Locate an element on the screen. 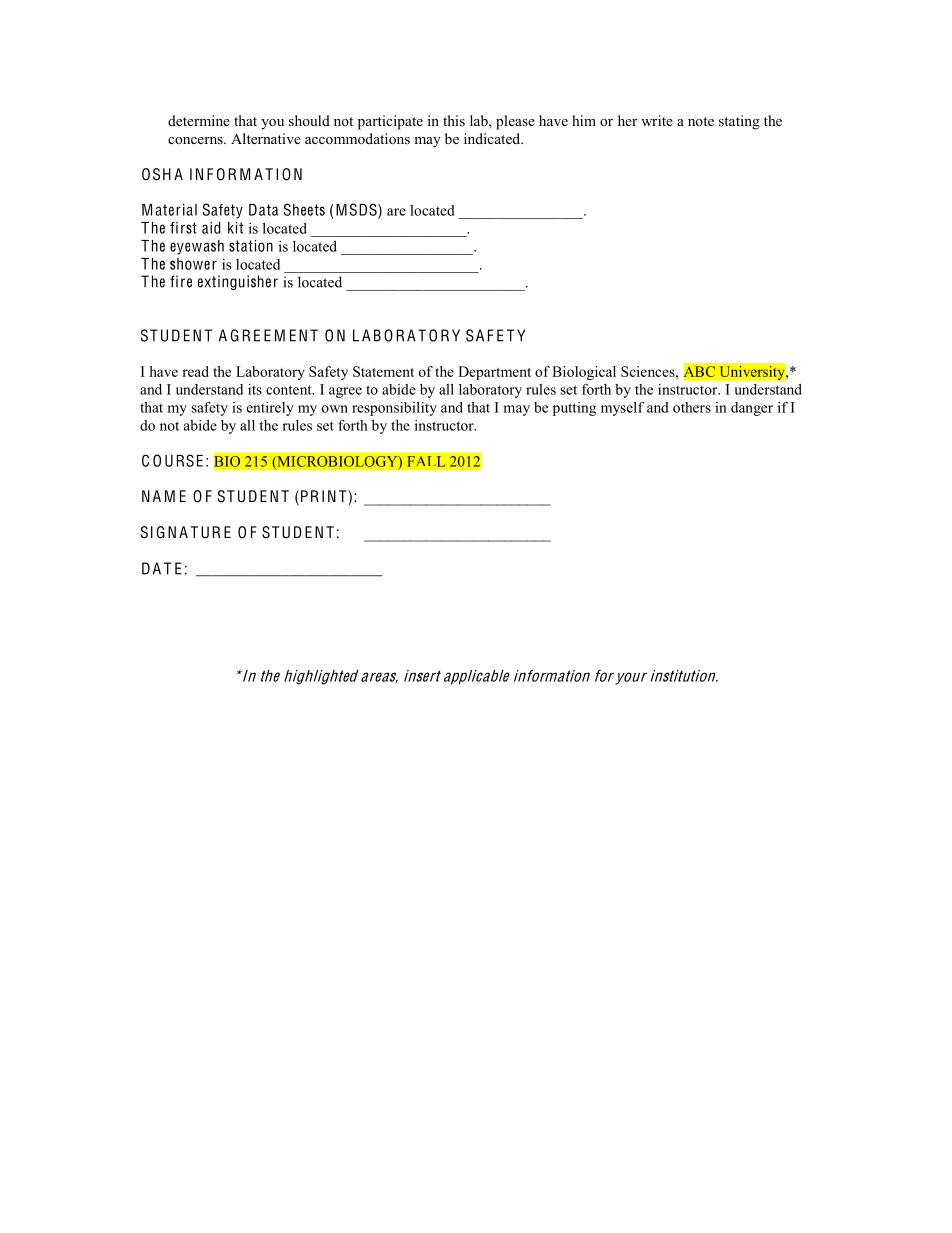 This screenshot has height=1233, width=952. extinguisher is located at coordinates (238, 282).
